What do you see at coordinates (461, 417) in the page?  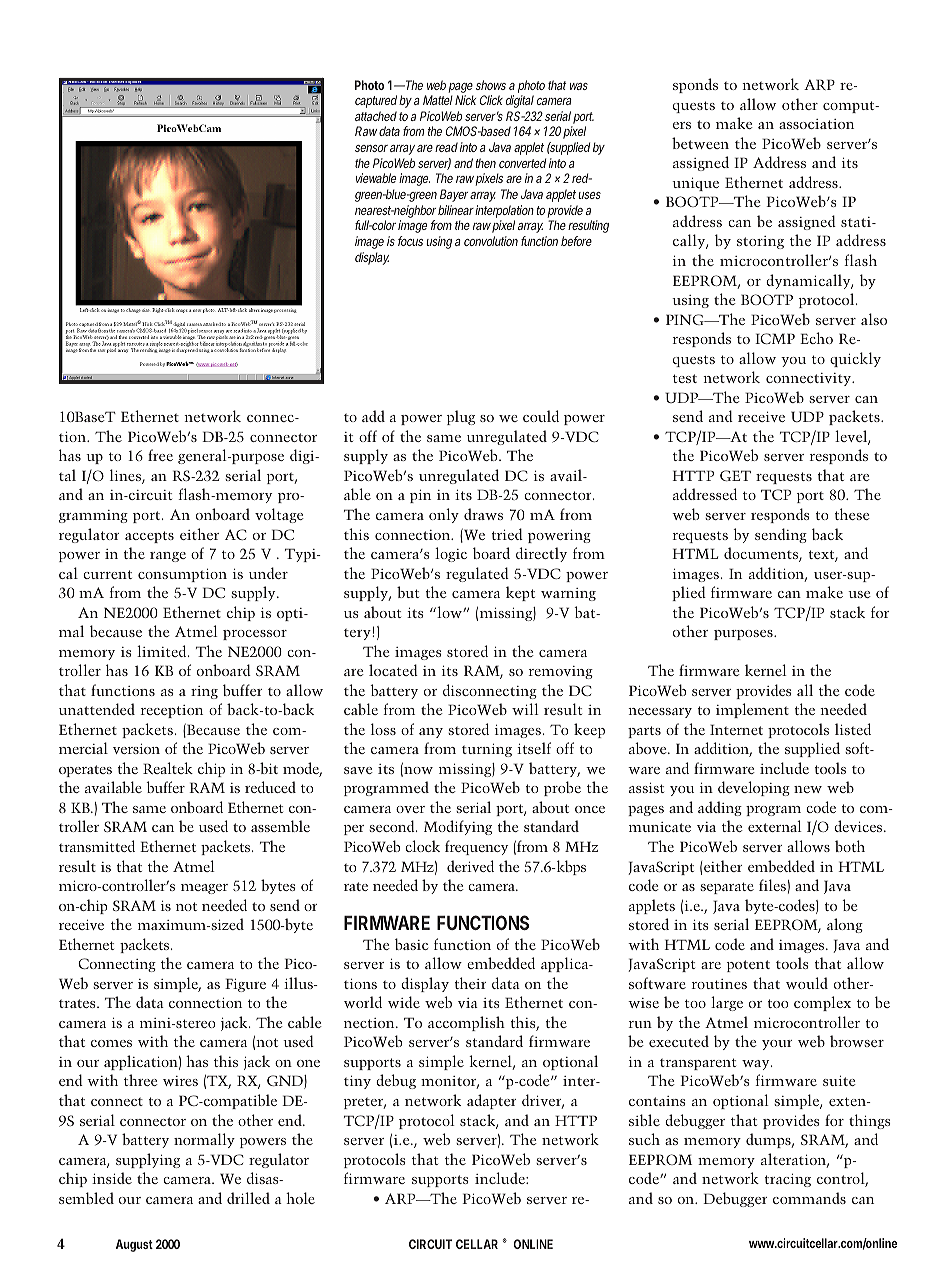 I see `plug` at bounding box center [461, 417].
